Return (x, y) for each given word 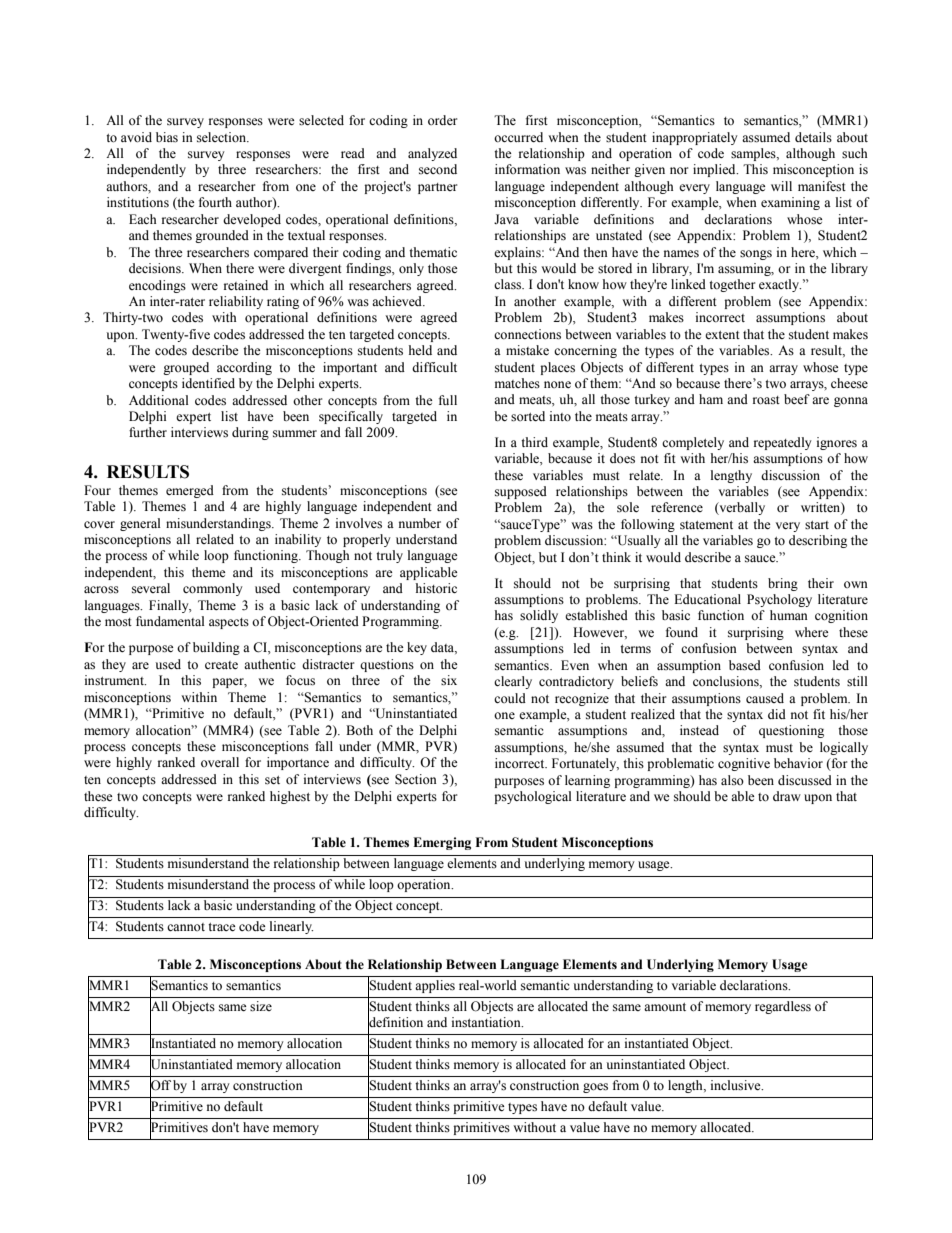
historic (436, 588)
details (813, 137)
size (261, 1006)
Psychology (779, 600)
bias (167, 137)
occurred (518, 137)
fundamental (170, 621)
